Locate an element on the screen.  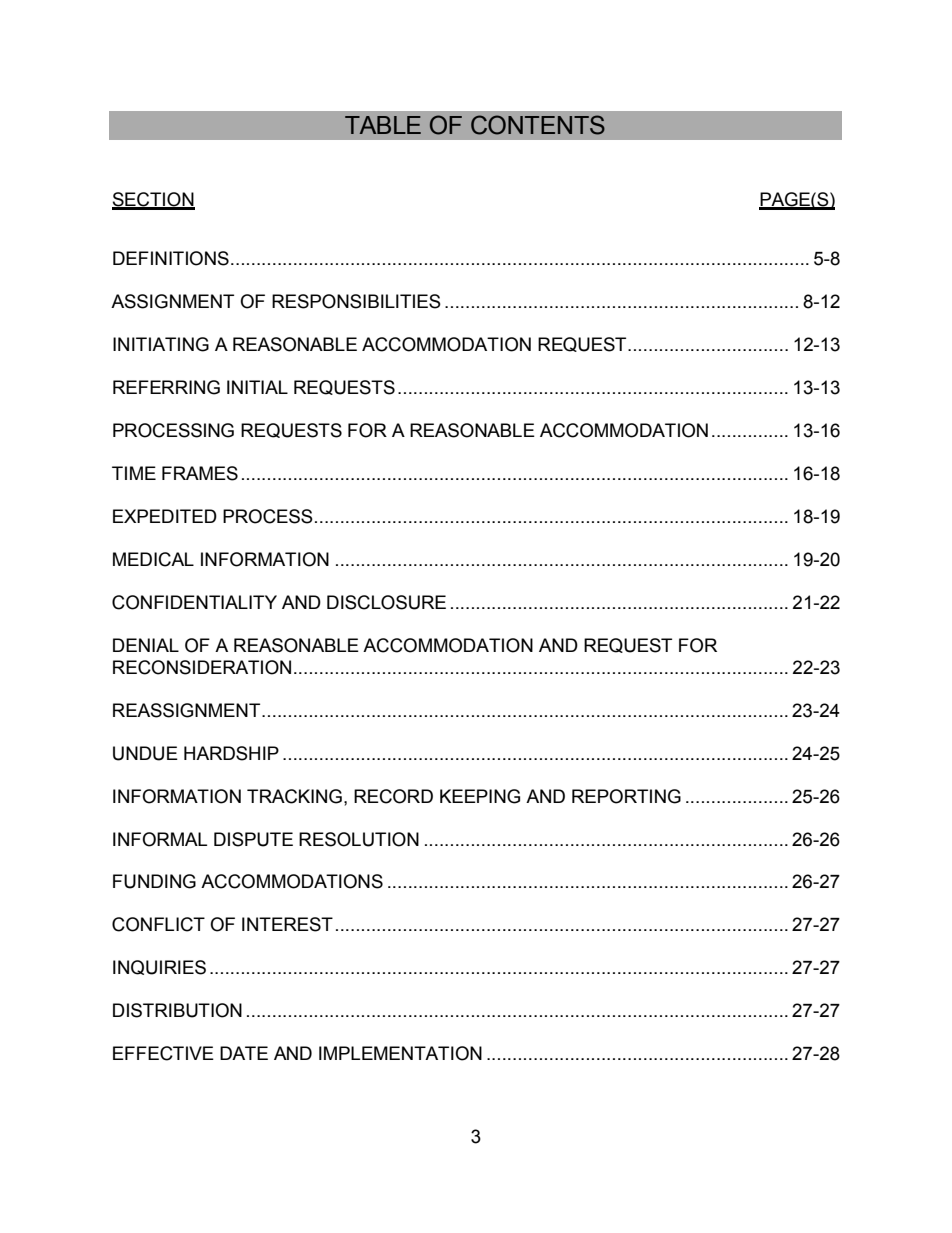
TABLE is located at coordinates (383, 125).
